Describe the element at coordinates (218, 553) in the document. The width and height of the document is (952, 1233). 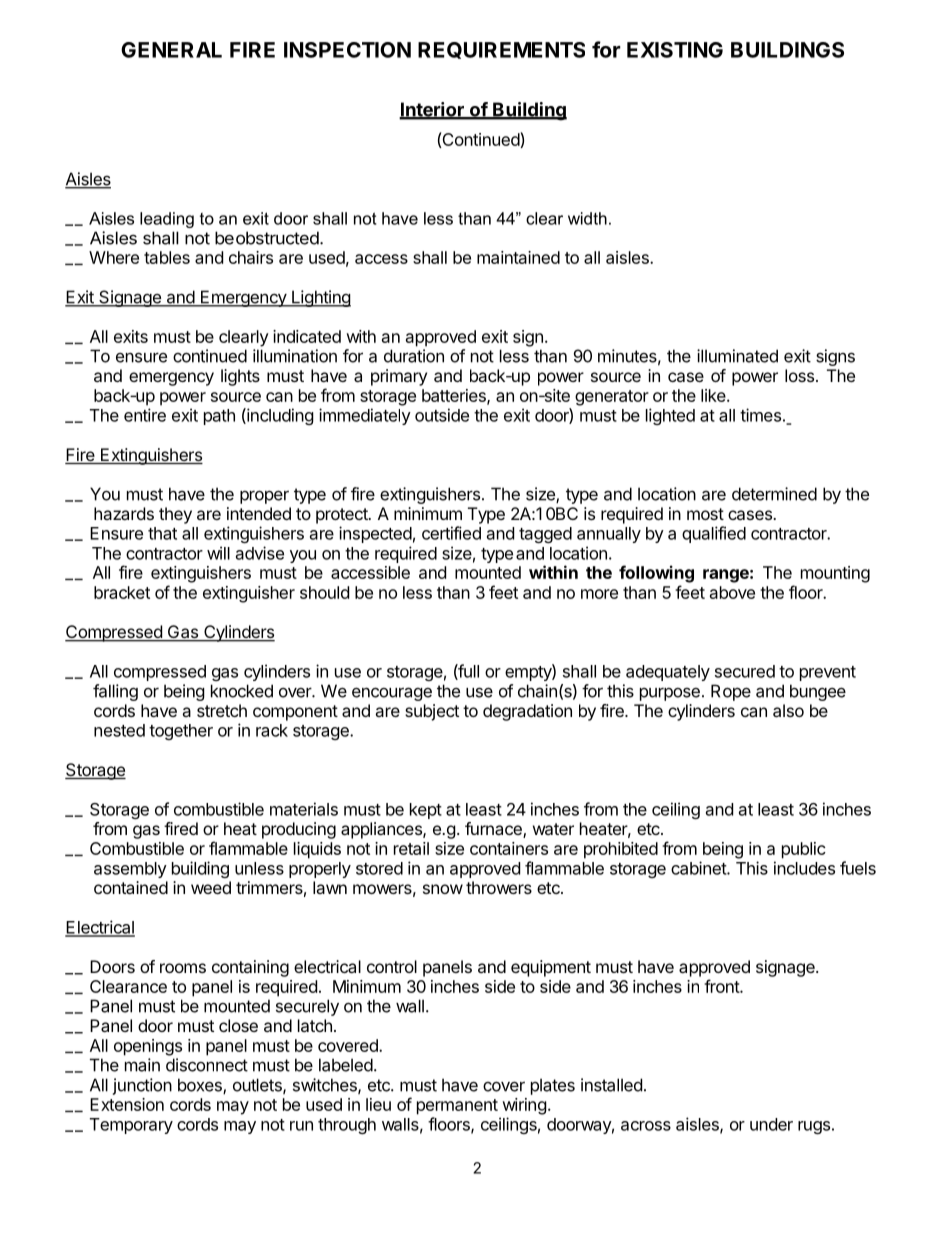
I see `will` at that location.
